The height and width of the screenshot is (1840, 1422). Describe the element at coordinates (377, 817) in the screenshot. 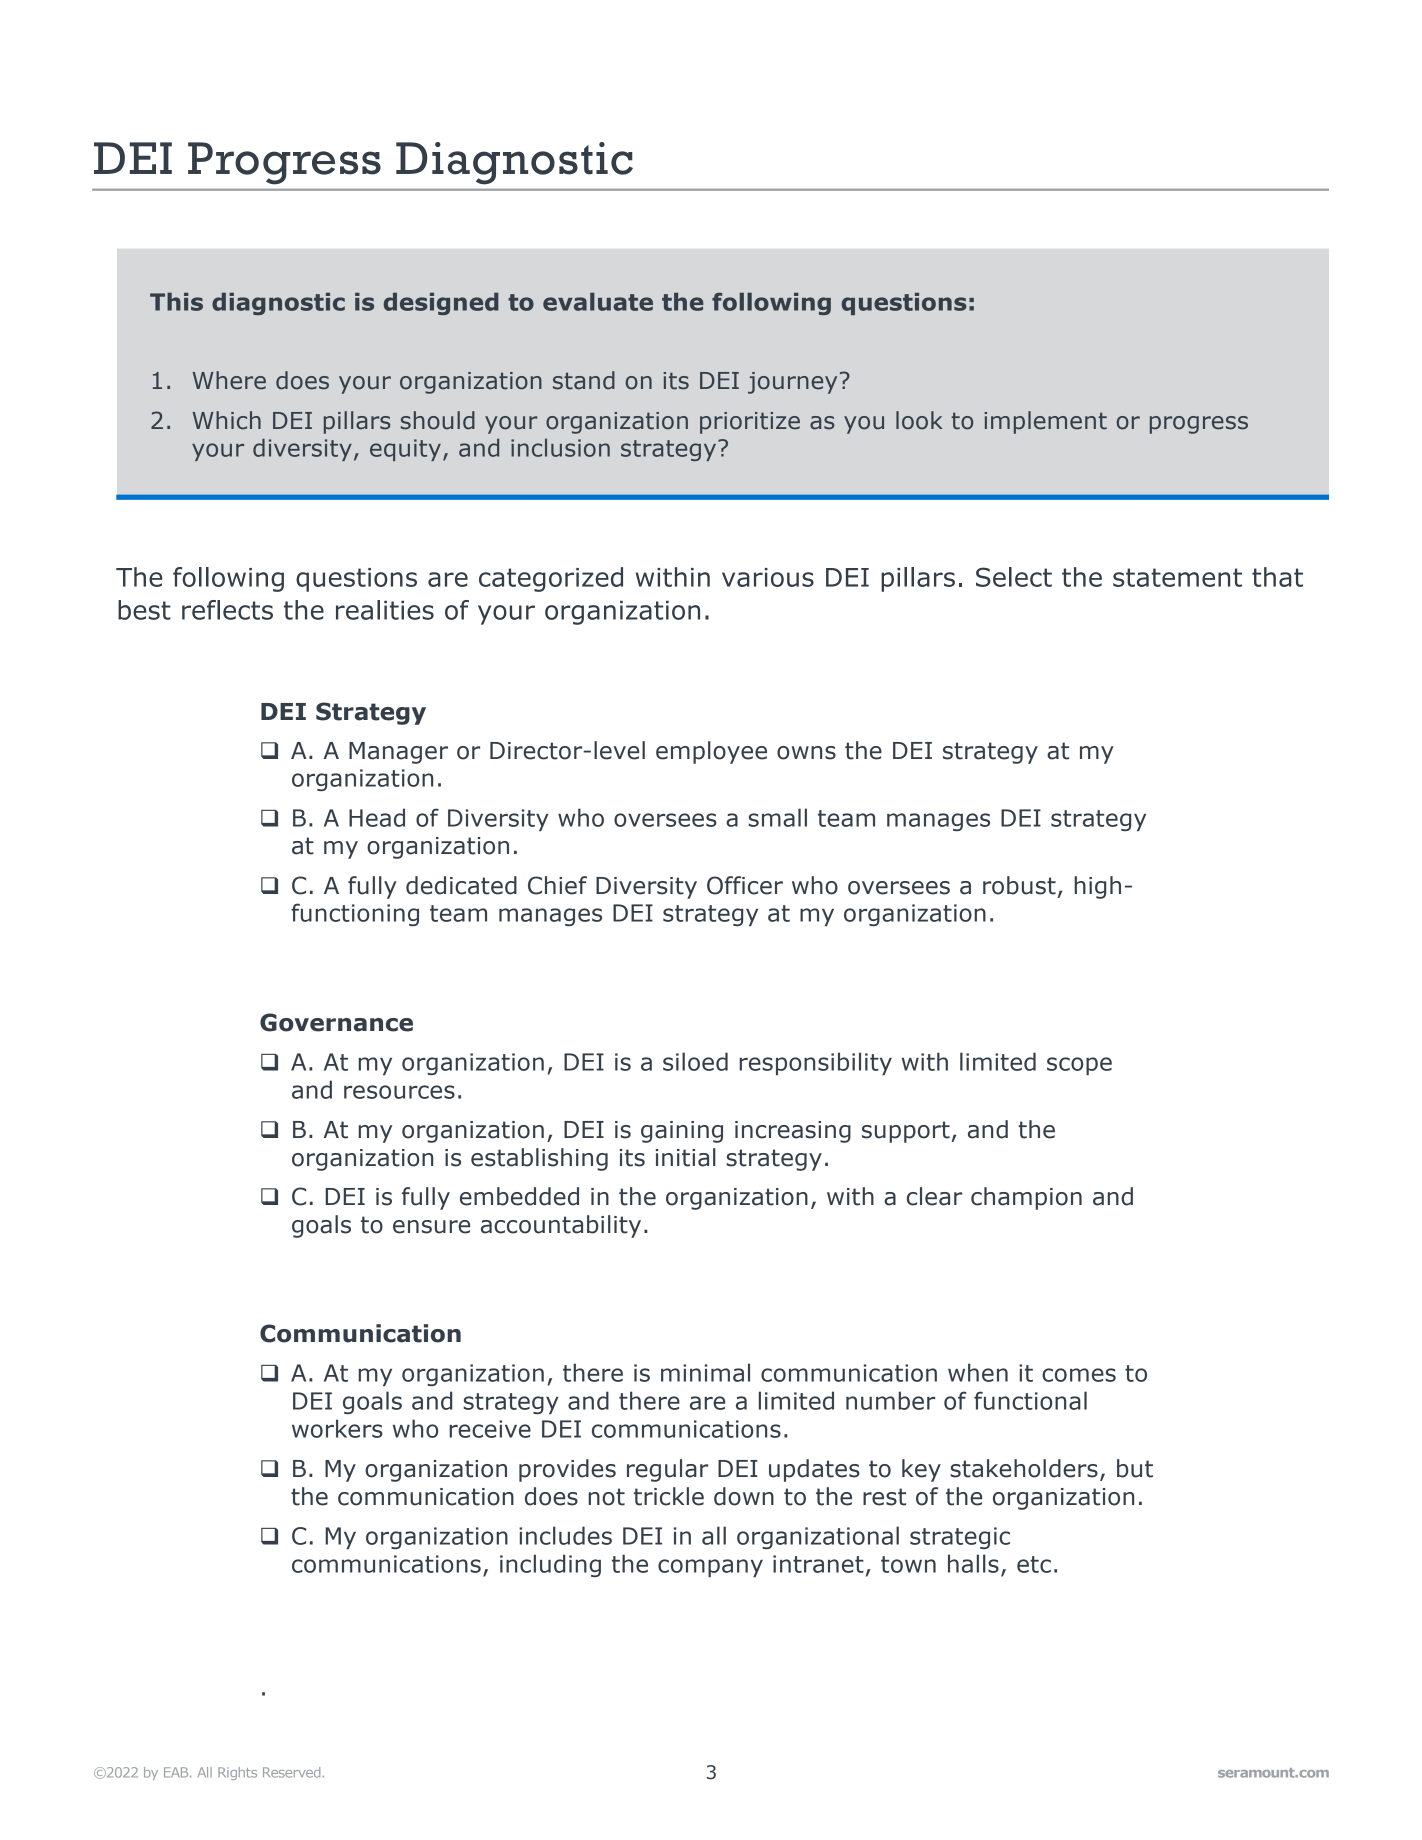

I see `Head` at that location.
